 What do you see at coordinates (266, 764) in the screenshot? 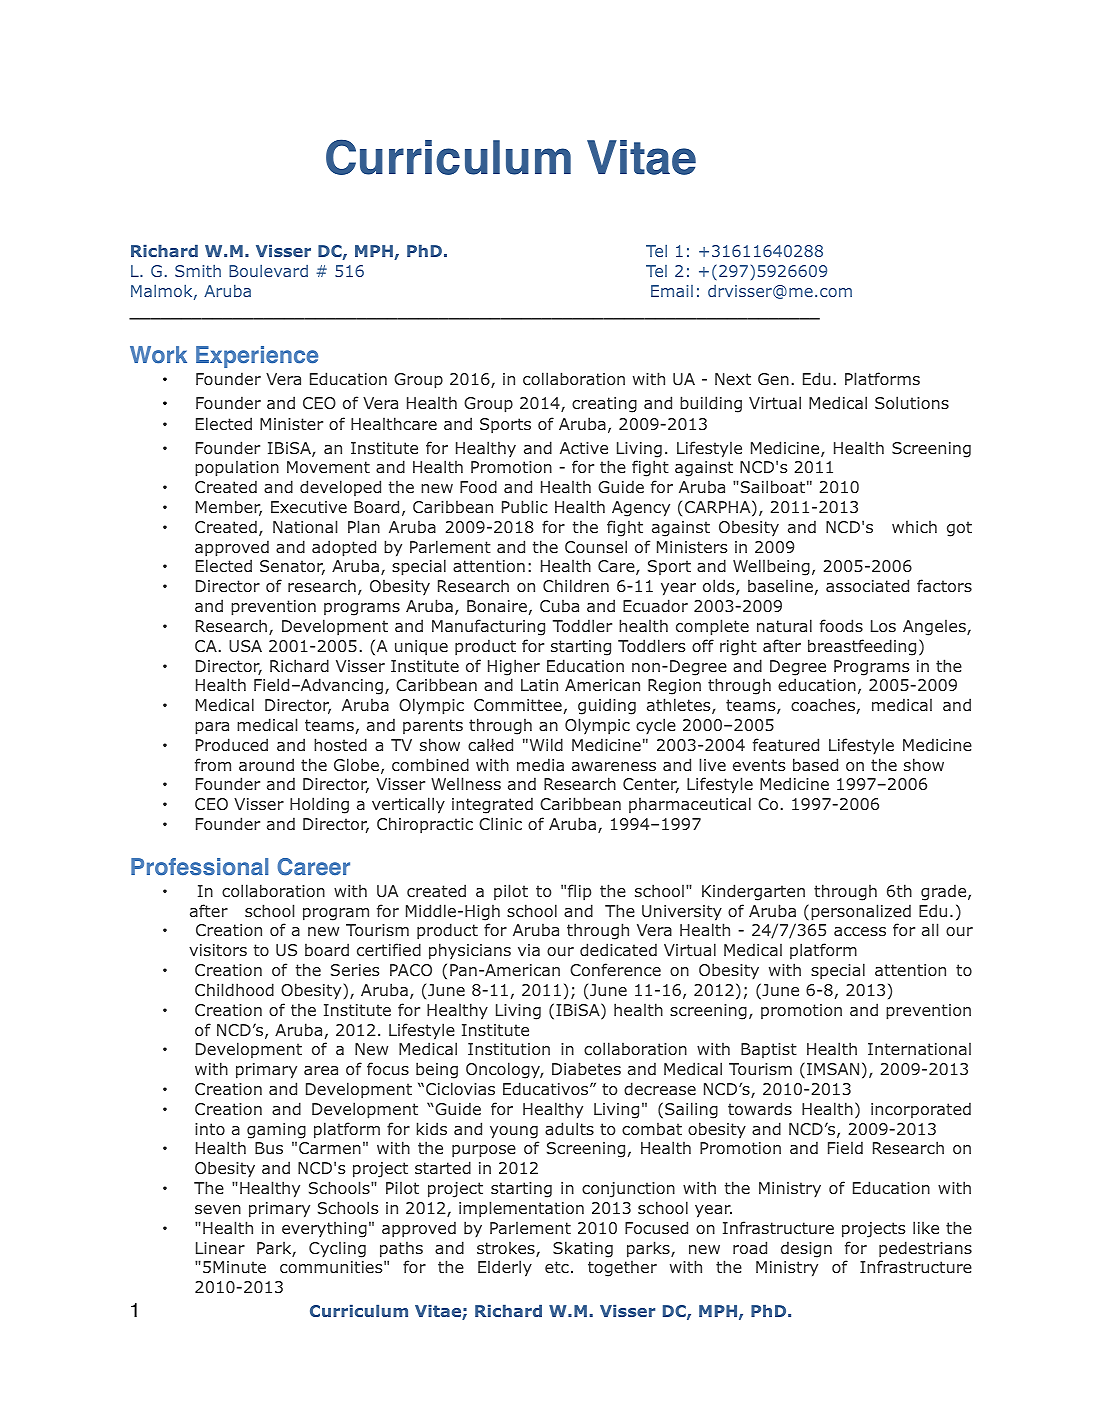
I see `around` at bounding box center [266, 764].
